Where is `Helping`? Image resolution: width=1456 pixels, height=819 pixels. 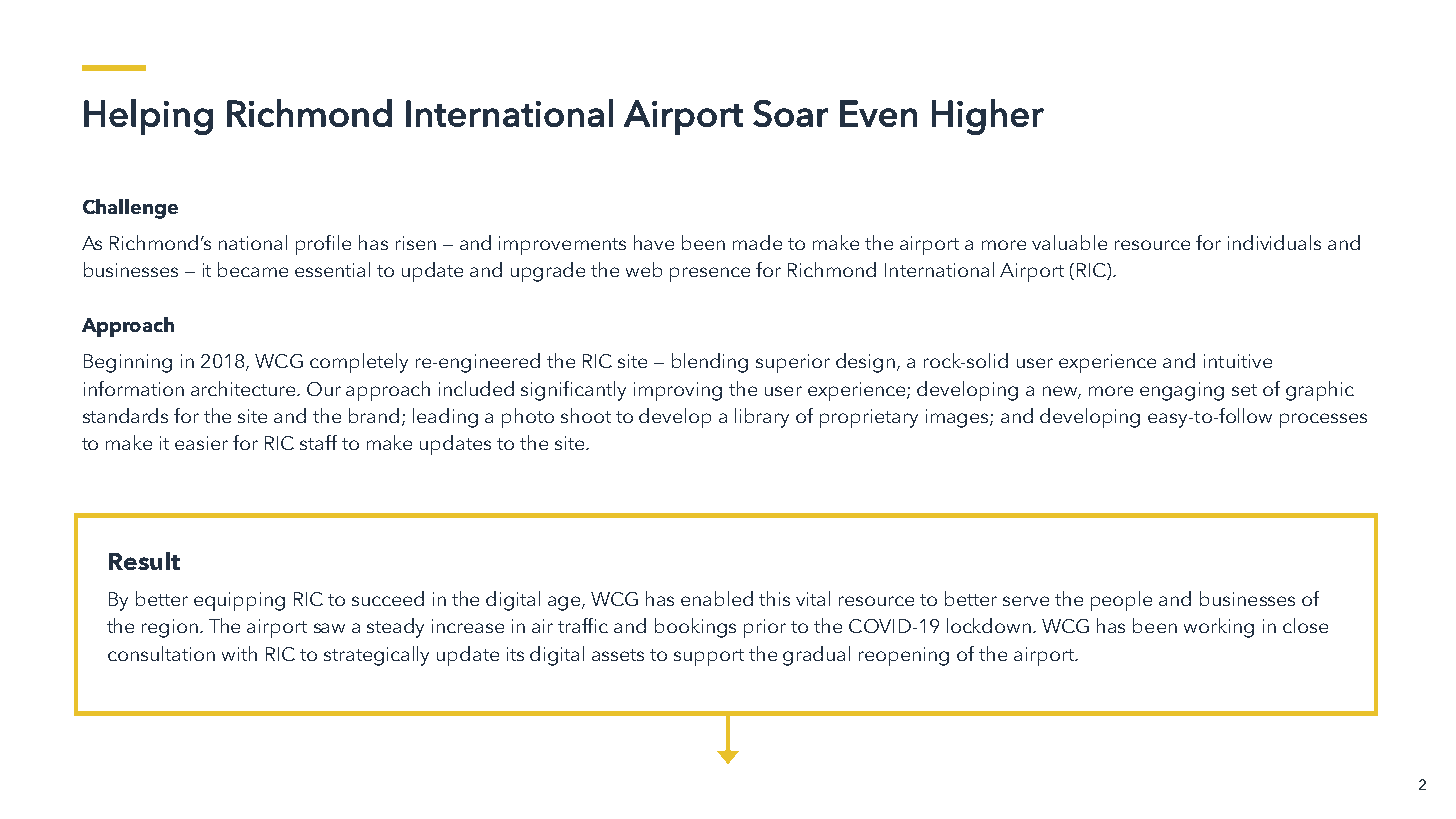 Helping is located at coordinates (148, 117).
